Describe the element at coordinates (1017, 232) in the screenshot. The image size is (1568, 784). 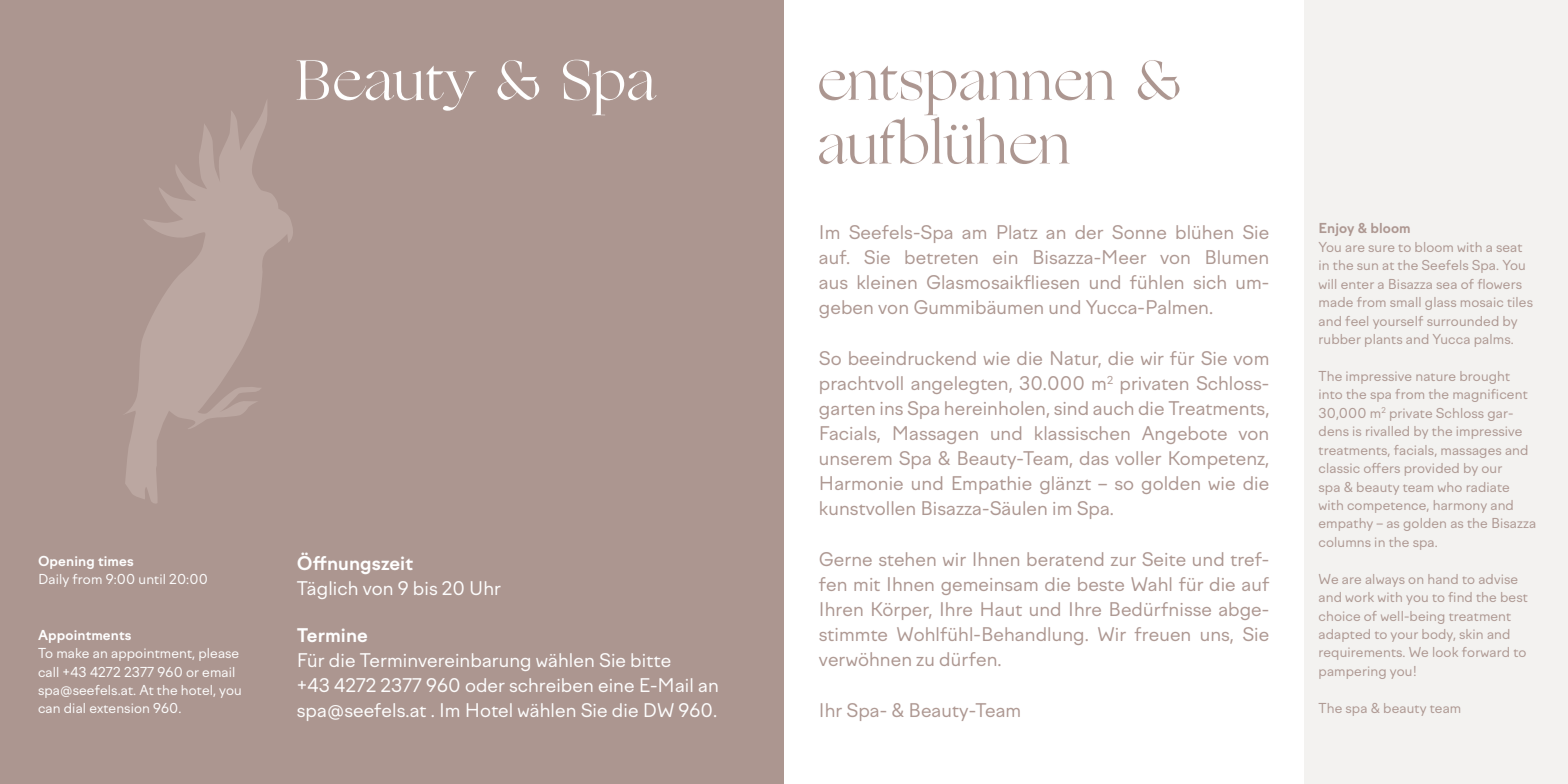
I see `Platz` at that location.
